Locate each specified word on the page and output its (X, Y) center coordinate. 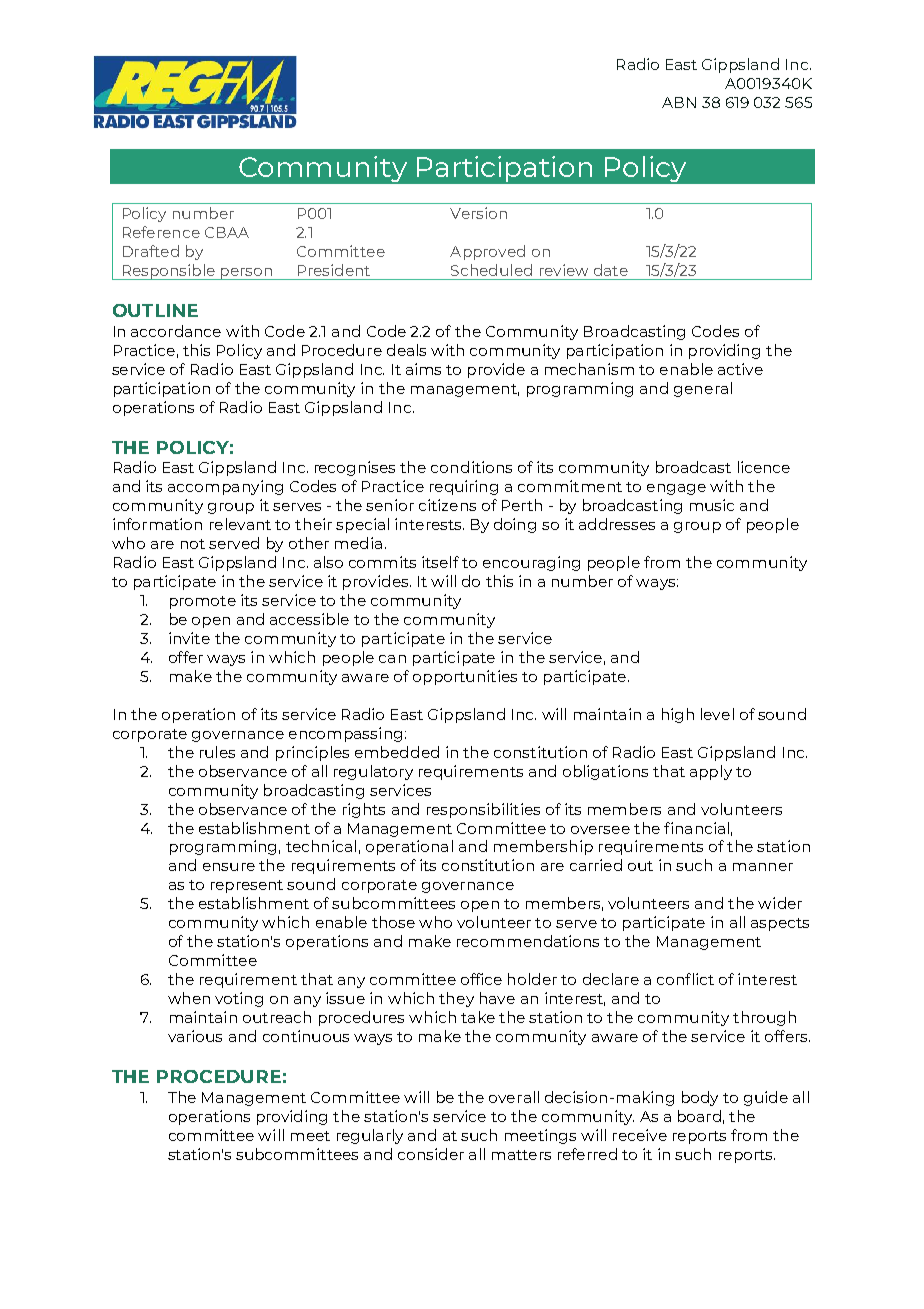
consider (431, 1154)
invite (189, 638)
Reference (161, 232)
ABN (679, 102)
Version (478, 213)
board (699, 1116)
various (195, 1036)
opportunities (465, 677)
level (717, 714)
